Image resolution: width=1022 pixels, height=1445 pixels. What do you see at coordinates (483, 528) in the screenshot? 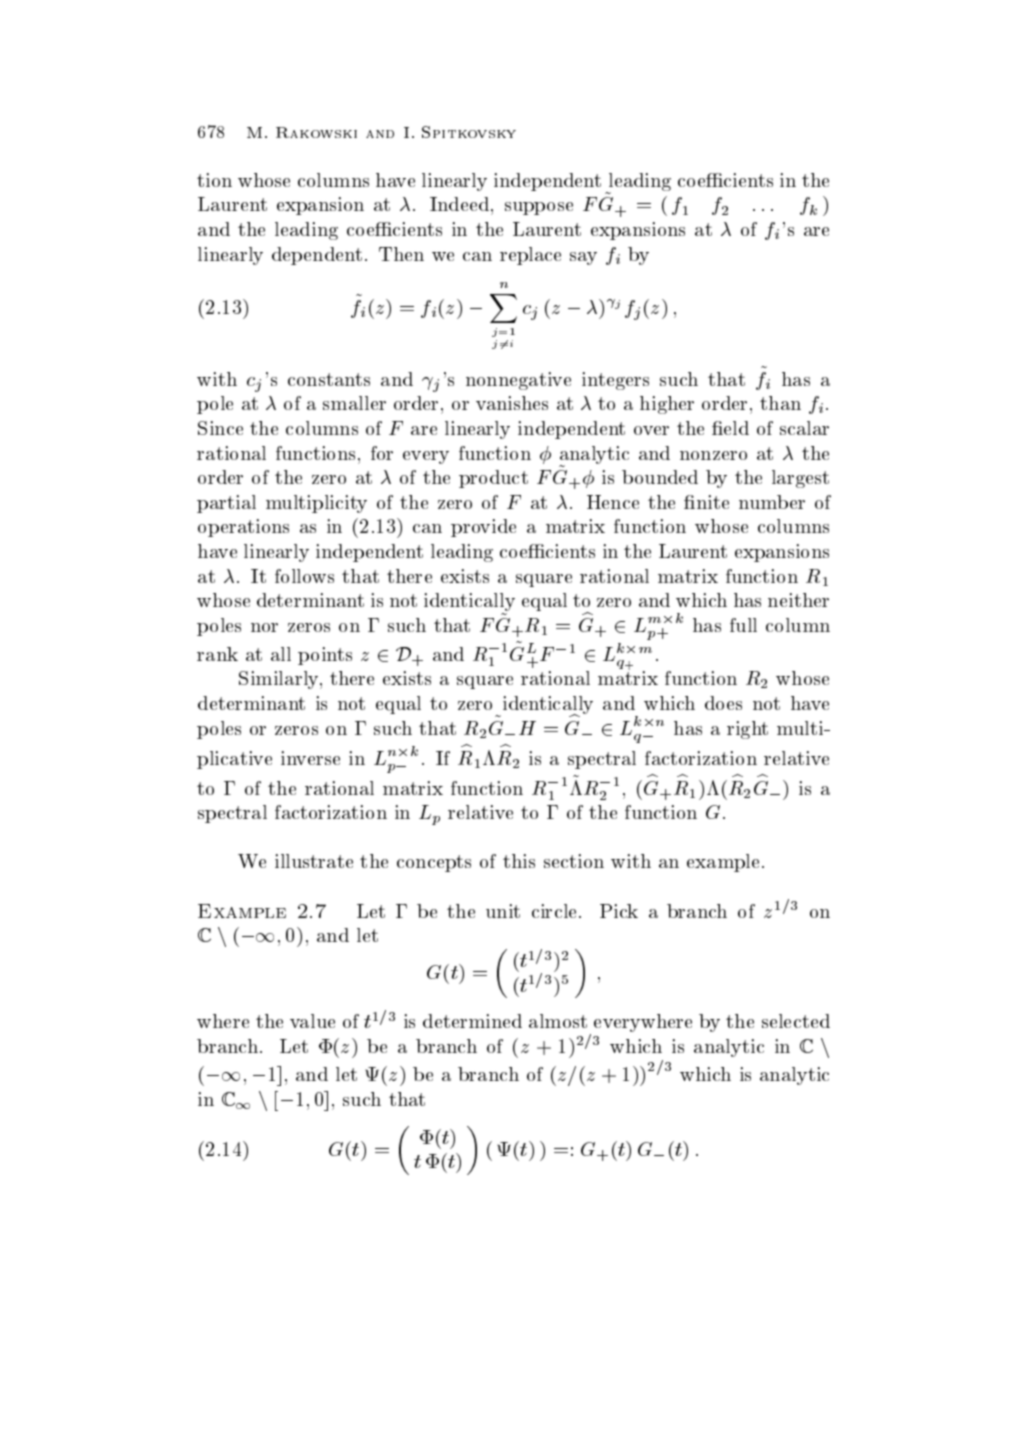
I see `provide` at bounding box center [483, 528].
